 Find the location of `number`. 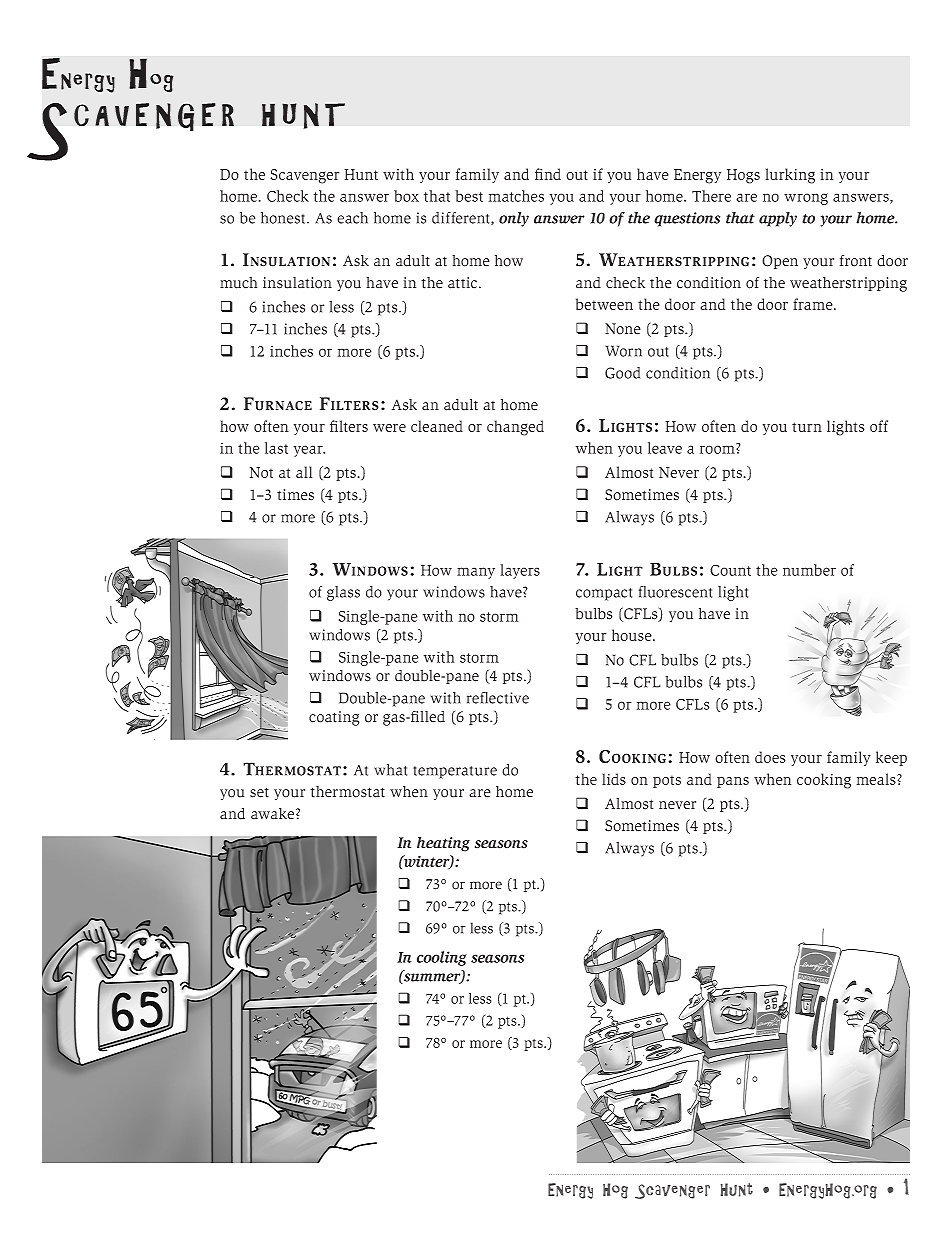

number is located at coordinates (809, 570).
